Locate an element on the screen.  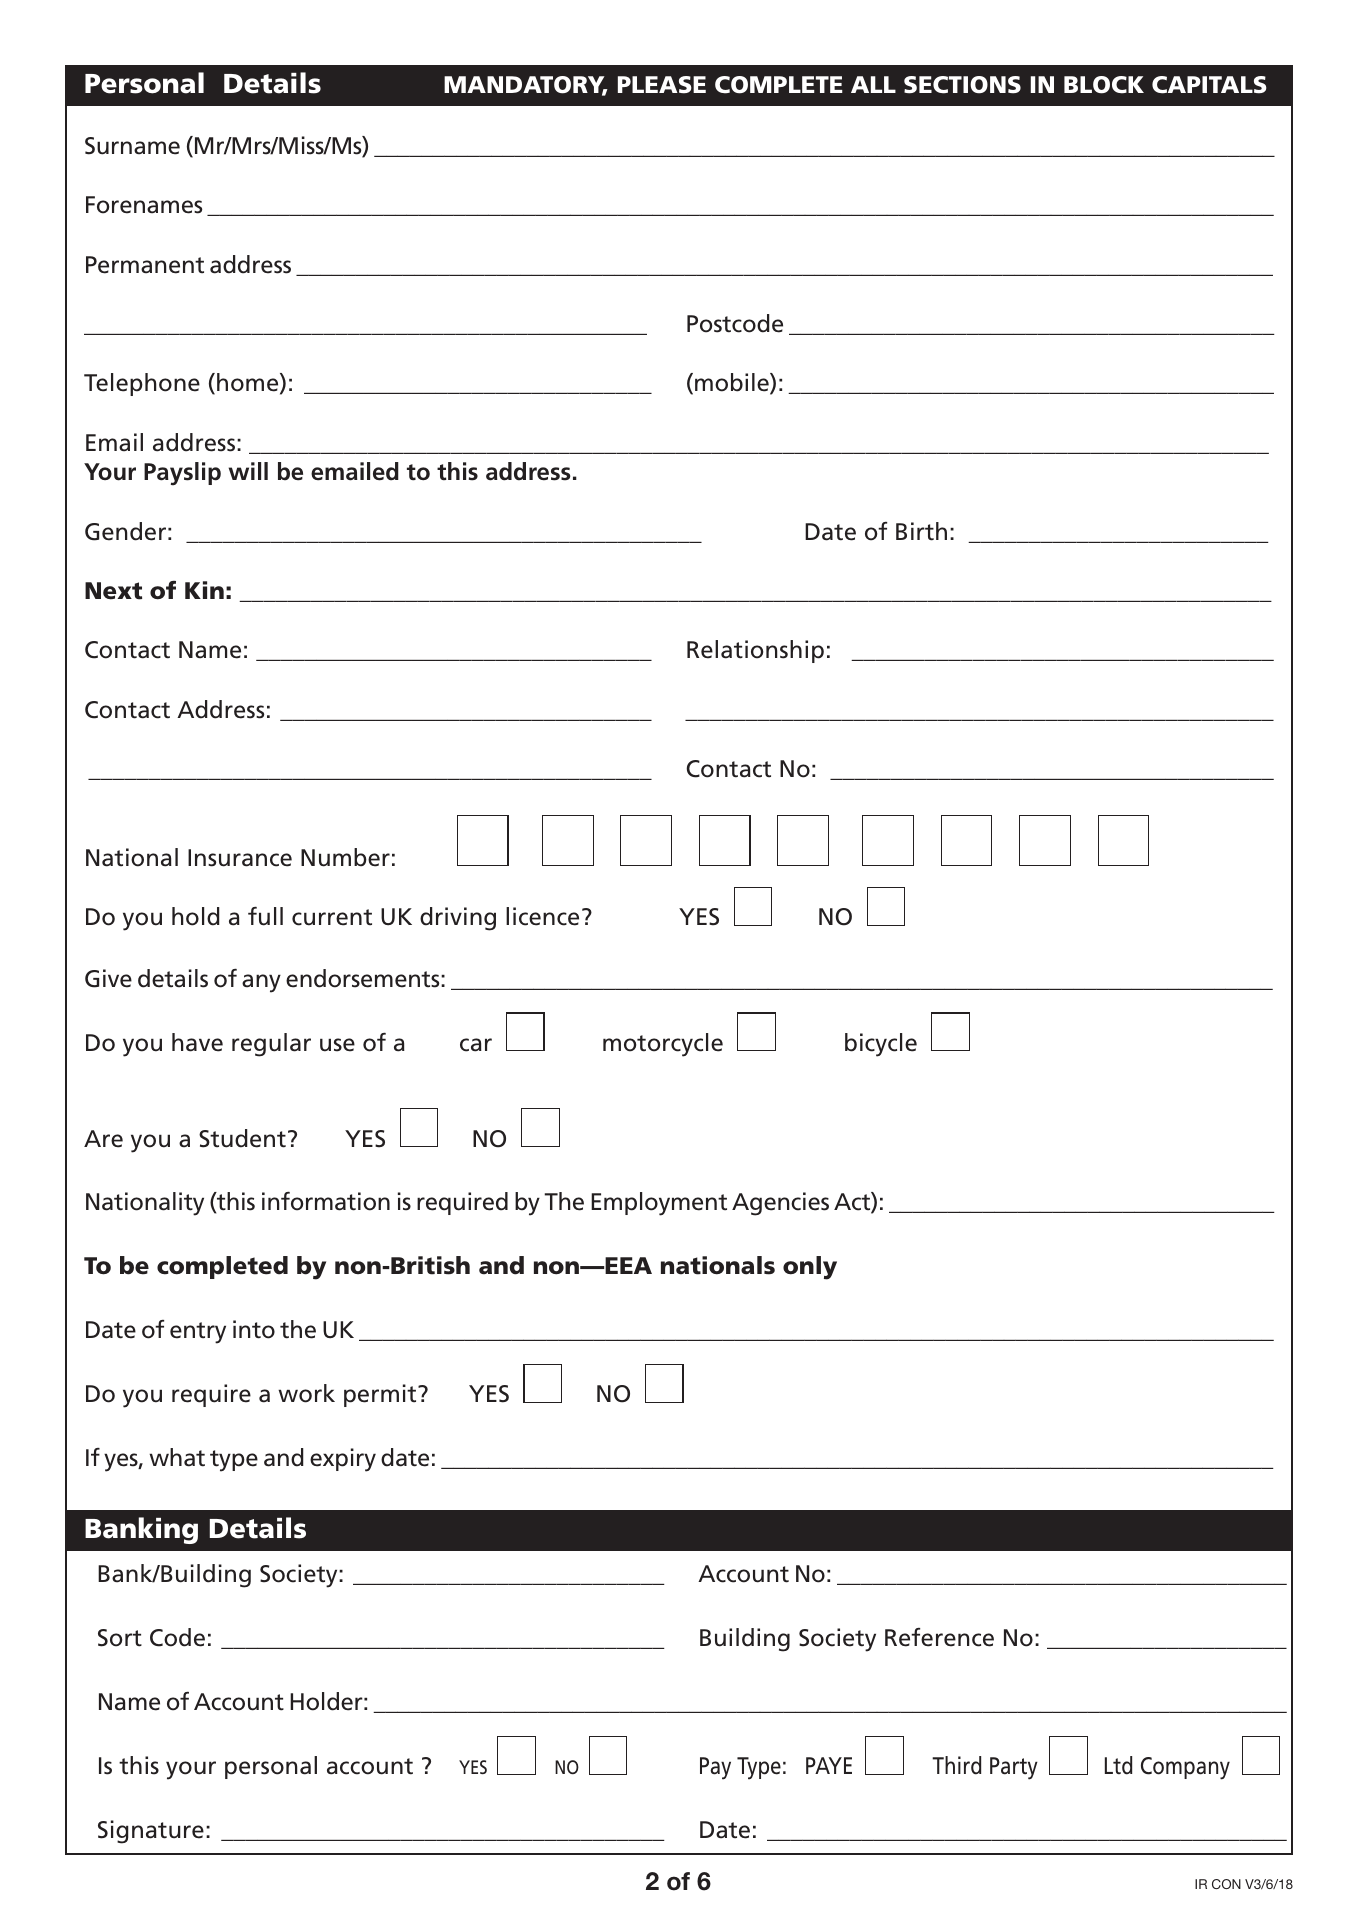
Student is located at coordinates (242, 1138).
